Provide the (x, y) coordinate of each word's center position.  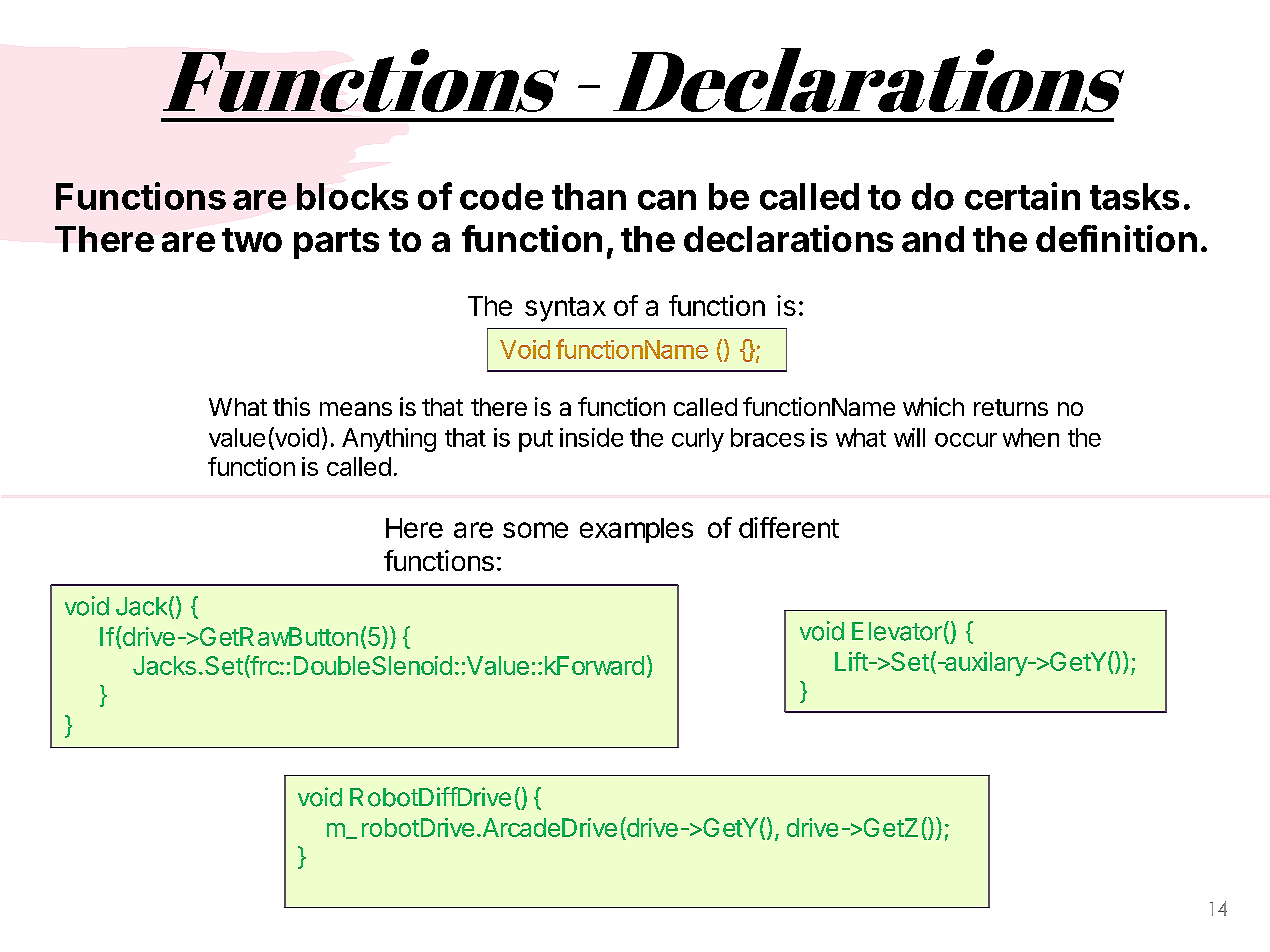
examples (636, 530)
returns (1011, 407)
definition (1116, 238)
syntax (565, 309)
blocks (352, 196)
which (933, 406)
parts (336, 243)
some (535, 530)
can (667, 200)
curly (698, 440)
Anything (389, 440)
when (1031, 437)
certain (1022, 196)
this (291, 406)
